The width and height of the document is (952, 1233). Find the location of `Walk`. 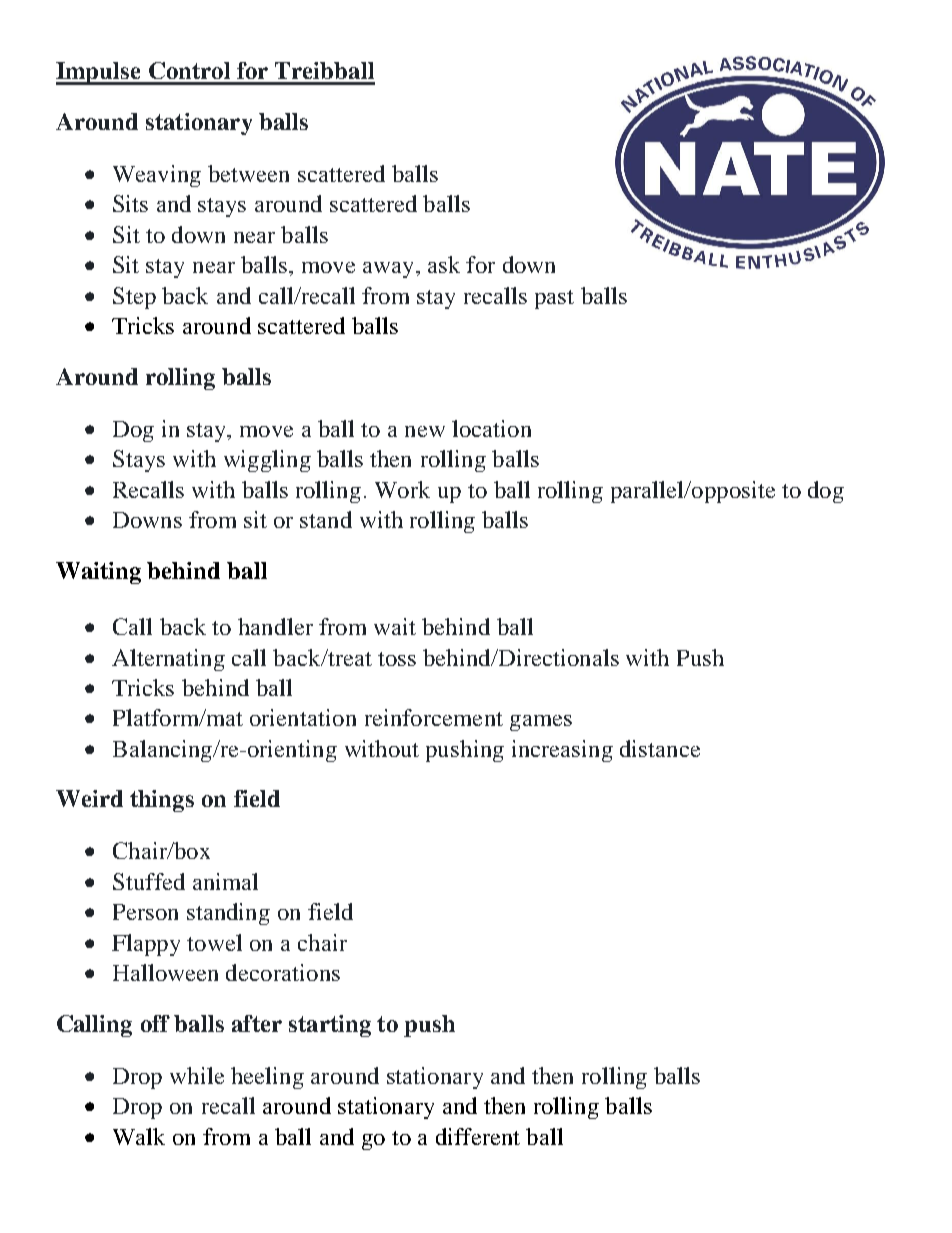

Walk is located at coordinates (139, 1136).
